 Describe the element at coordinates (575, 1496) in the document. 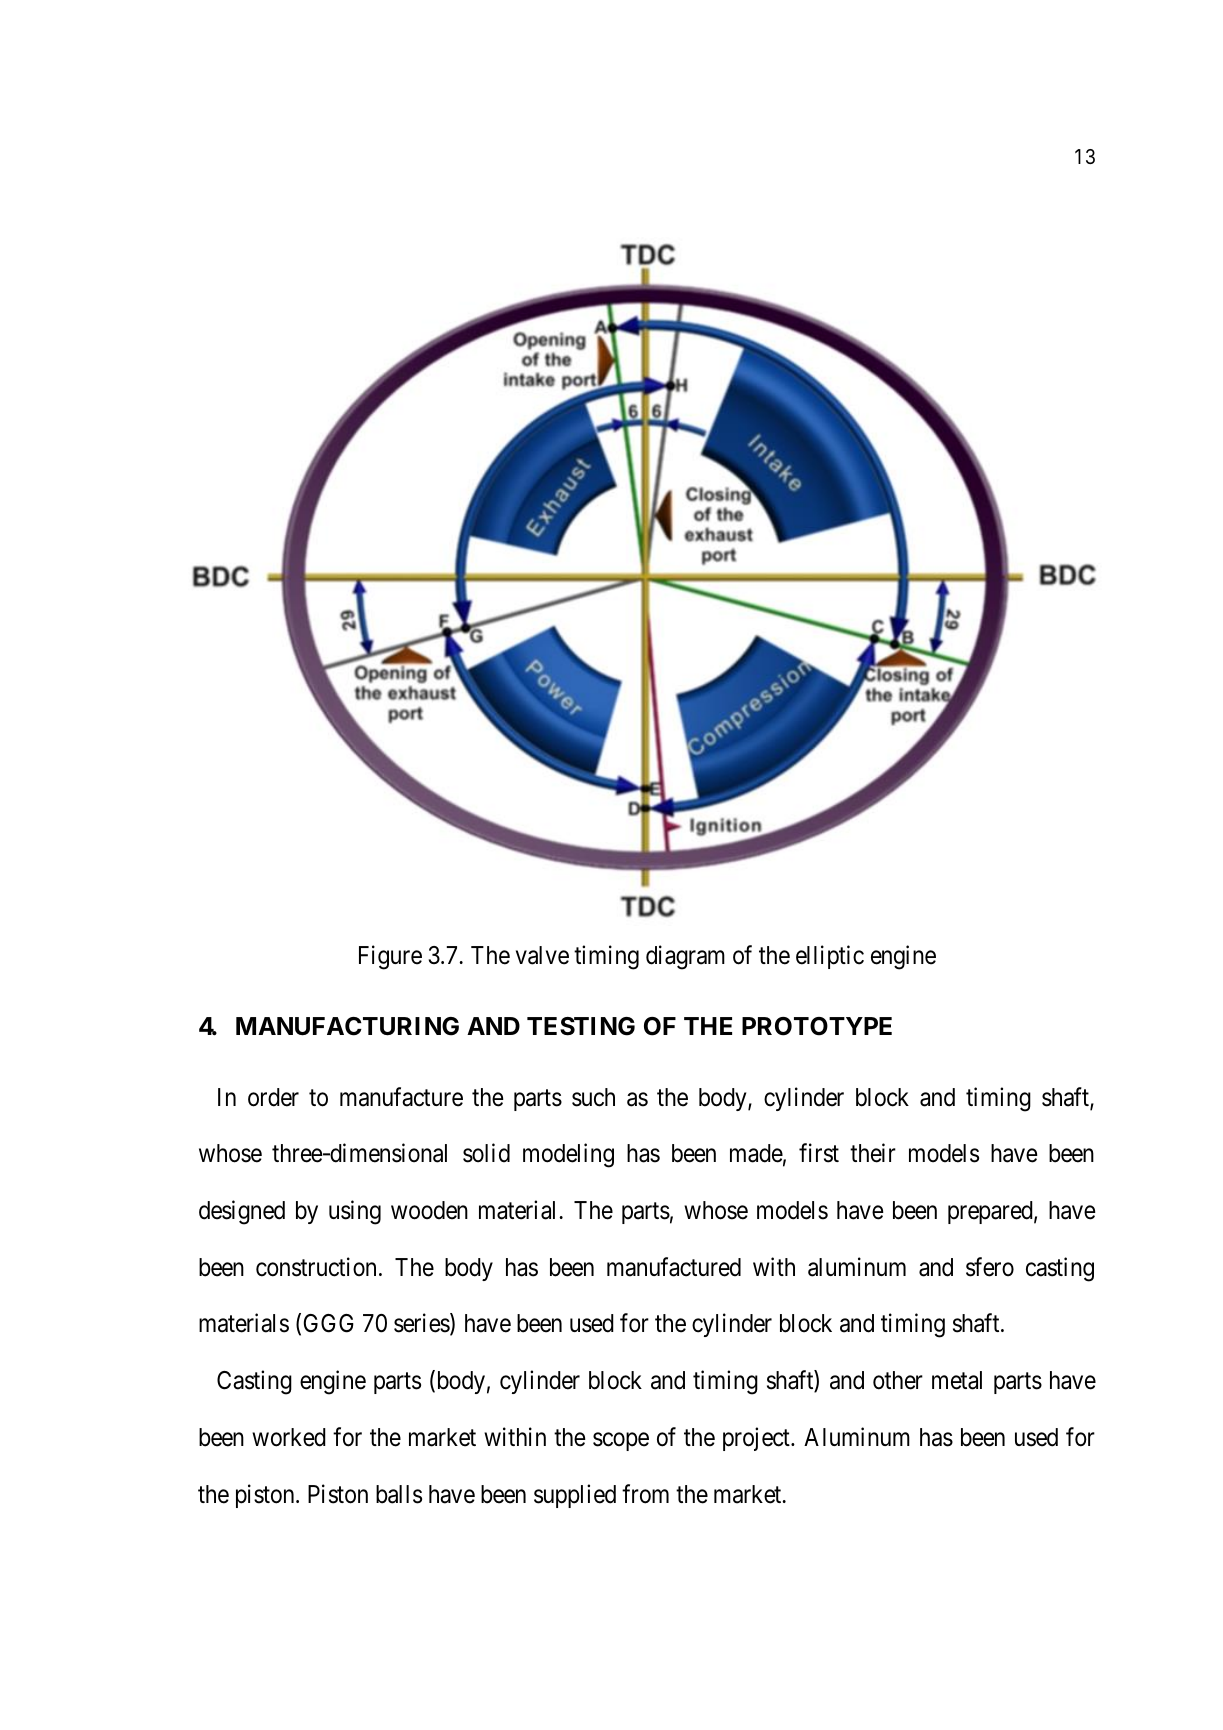

I see `supplied` at that location.
